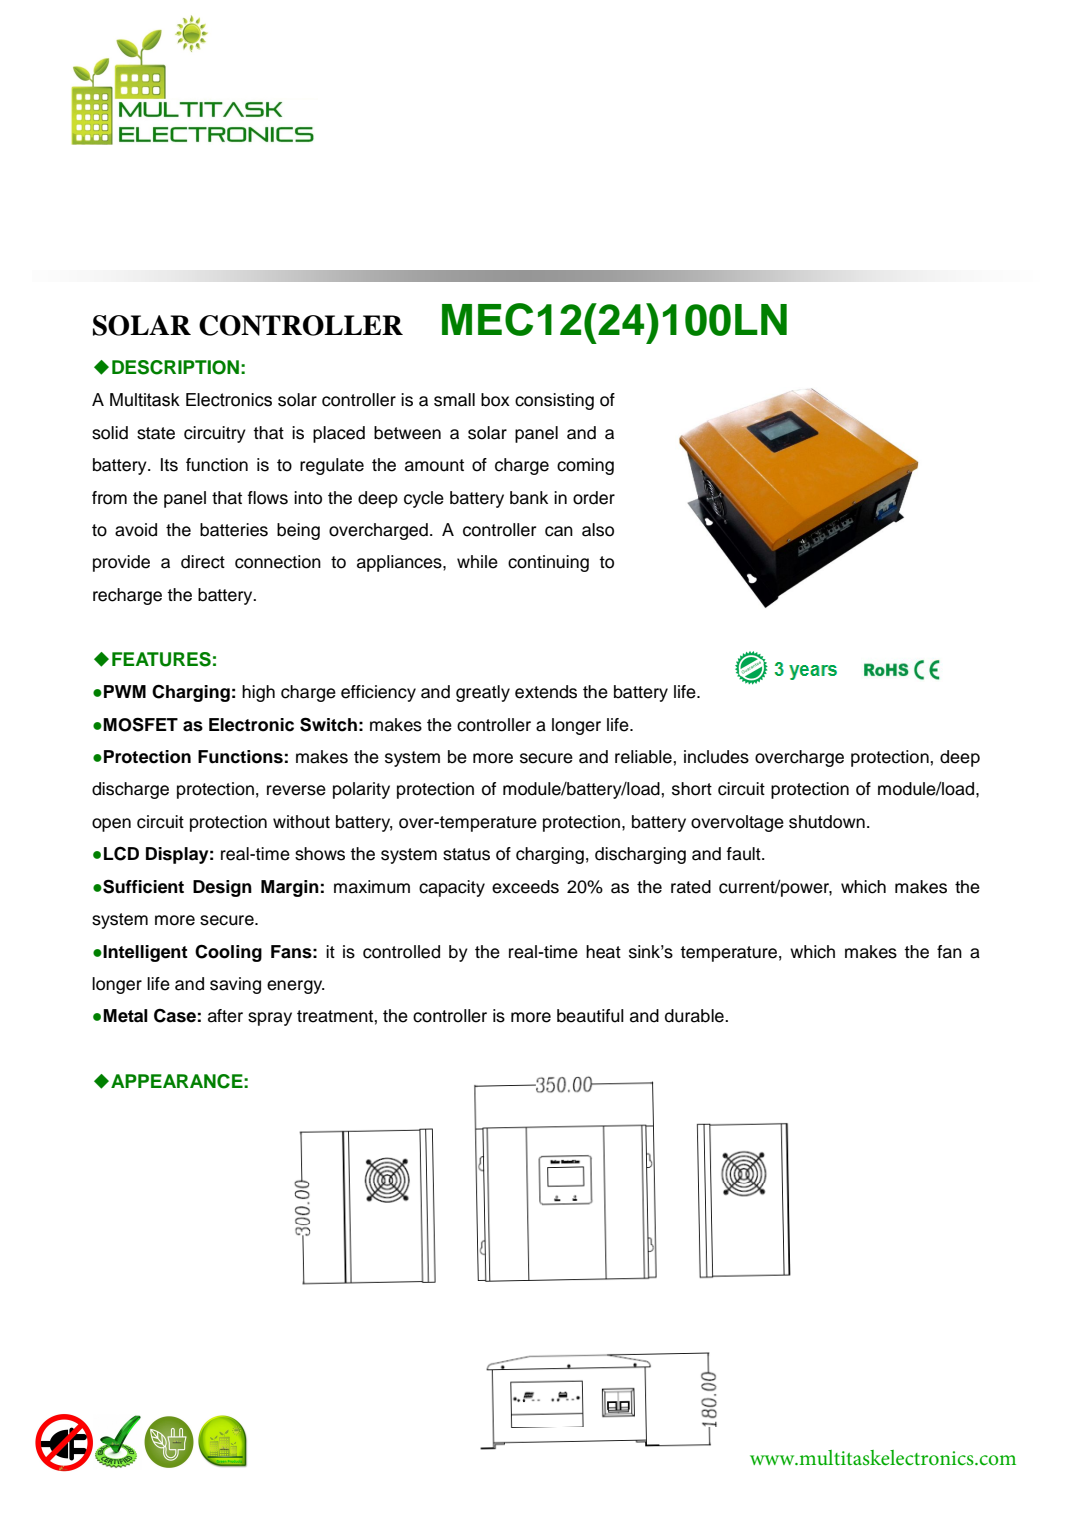  I want to click on greatly, so click(483, 693).
